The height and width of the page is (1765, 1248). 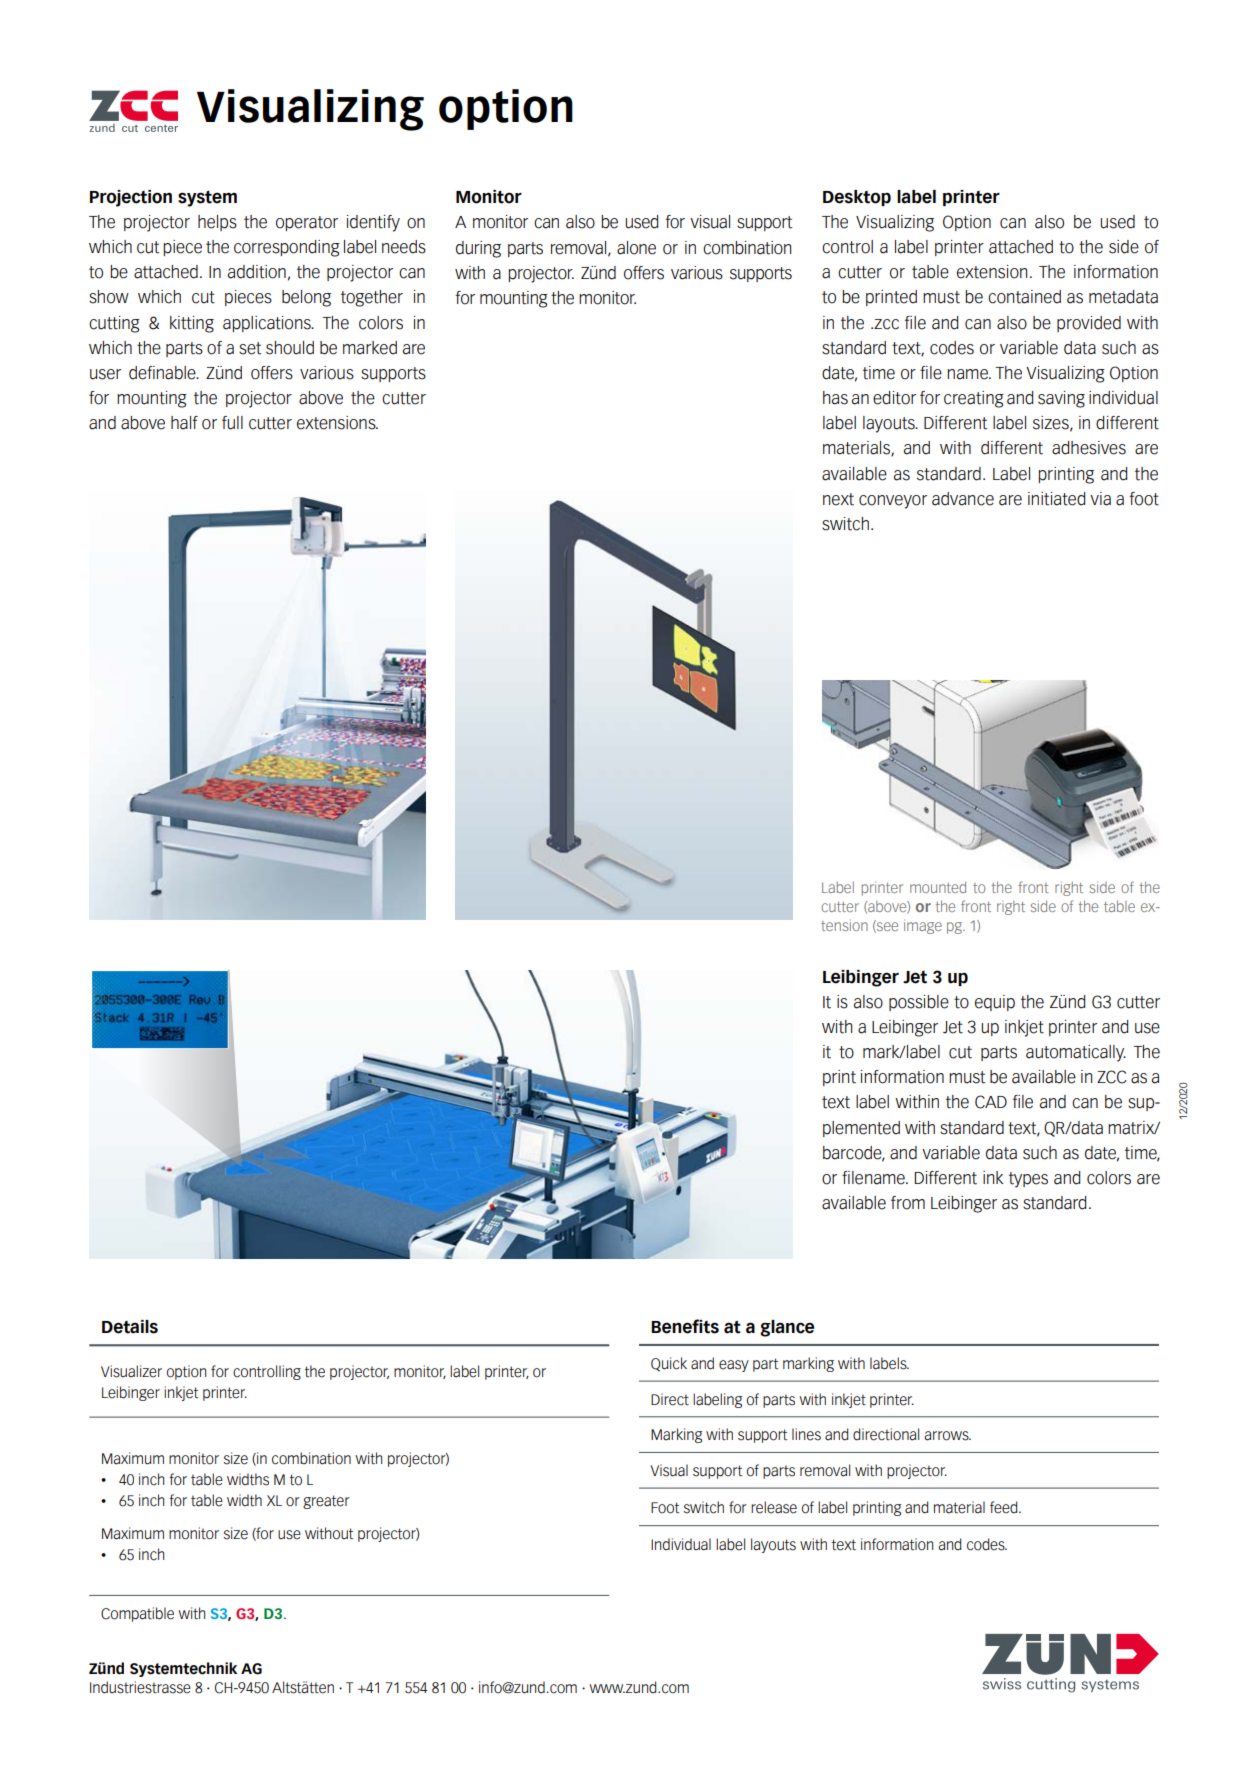 What do you see at coordinates (1024, 297) in the page?
I see `contained` at bounding box center [1024, 297].
